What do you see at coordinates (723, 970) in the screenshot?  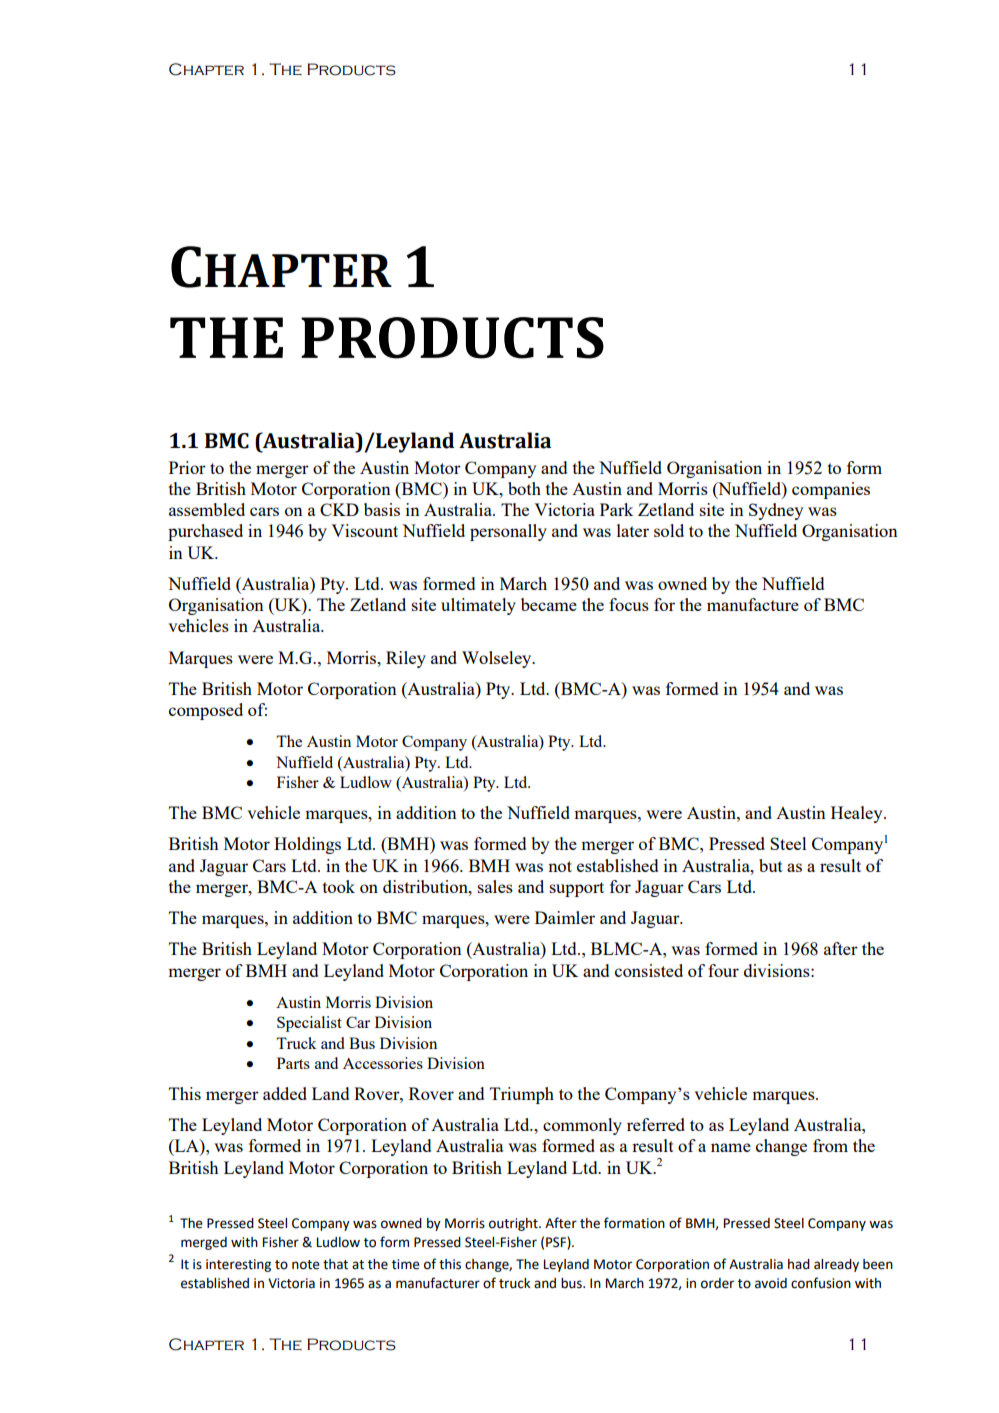 I see `four` at bounding box center [723, 970].
